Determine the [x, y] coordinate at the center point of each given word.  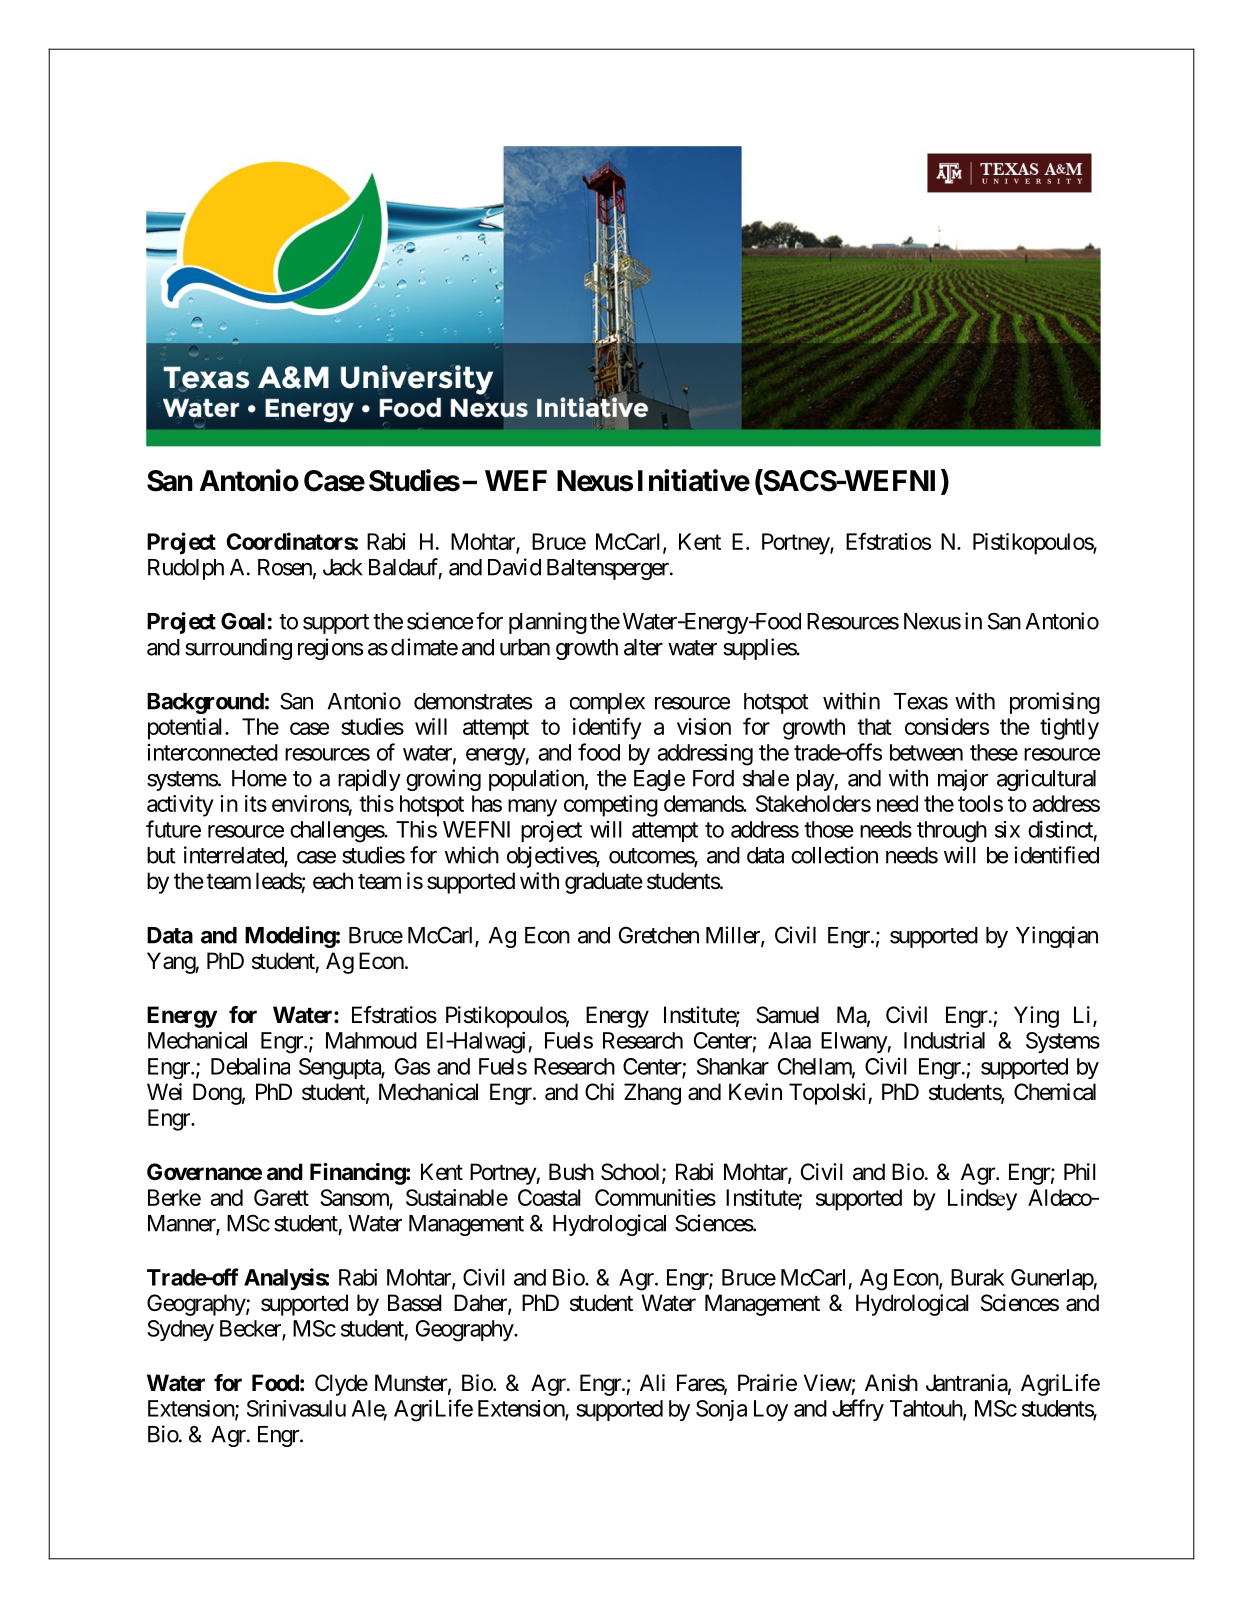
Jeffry [858, 1410]
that [874, 726]
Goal [243, 621]
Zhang [652, 1094]
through [952, 832]
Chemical [1055, 1092]
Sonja [721, 1410]
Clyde [341, 1385]
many [532, 808]
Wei [164, 1092]
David [514, 567]
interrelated [234, 856]
